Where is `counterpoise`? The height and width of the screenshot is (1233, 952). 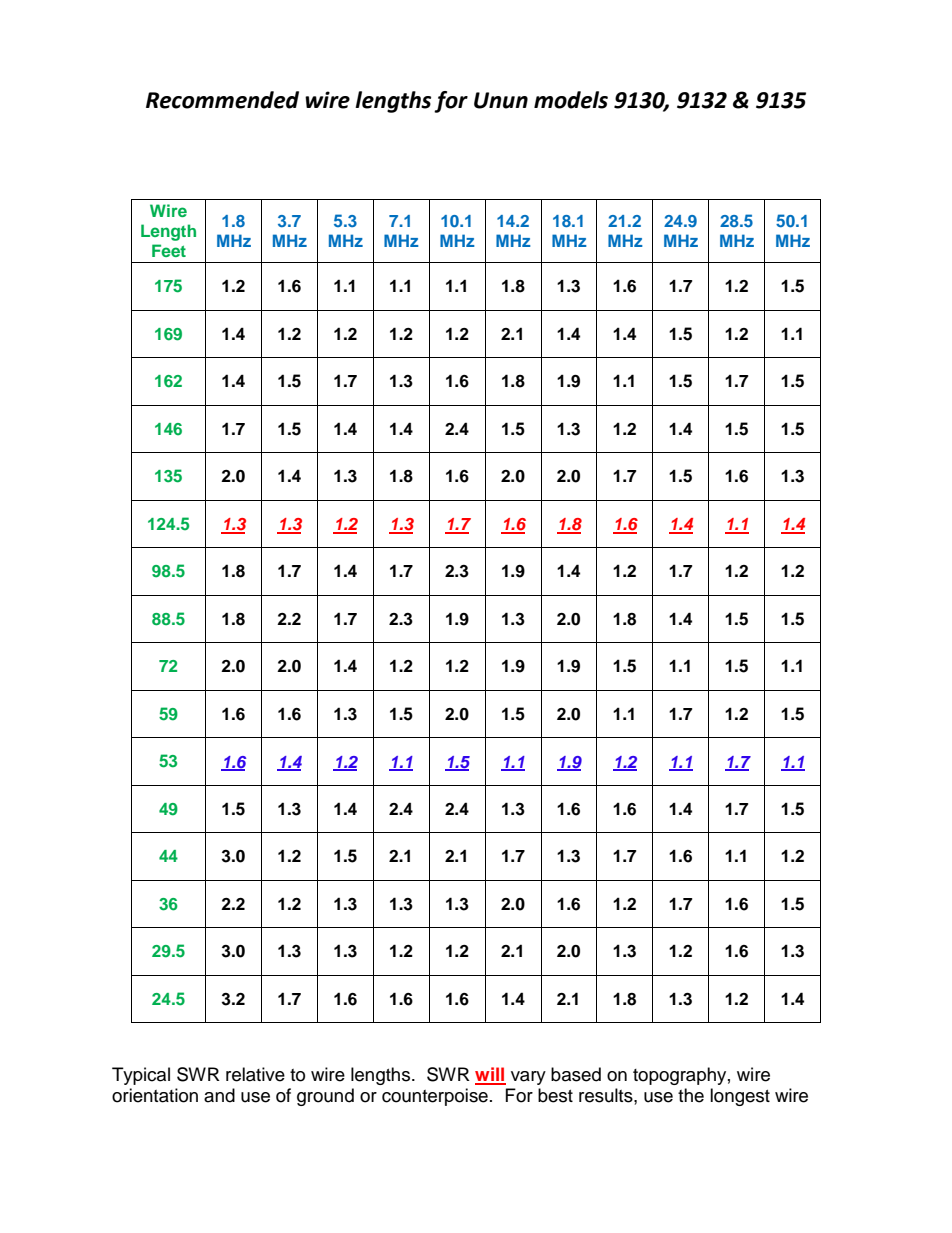 counterpoise is located at coordinates (435, 1097).
